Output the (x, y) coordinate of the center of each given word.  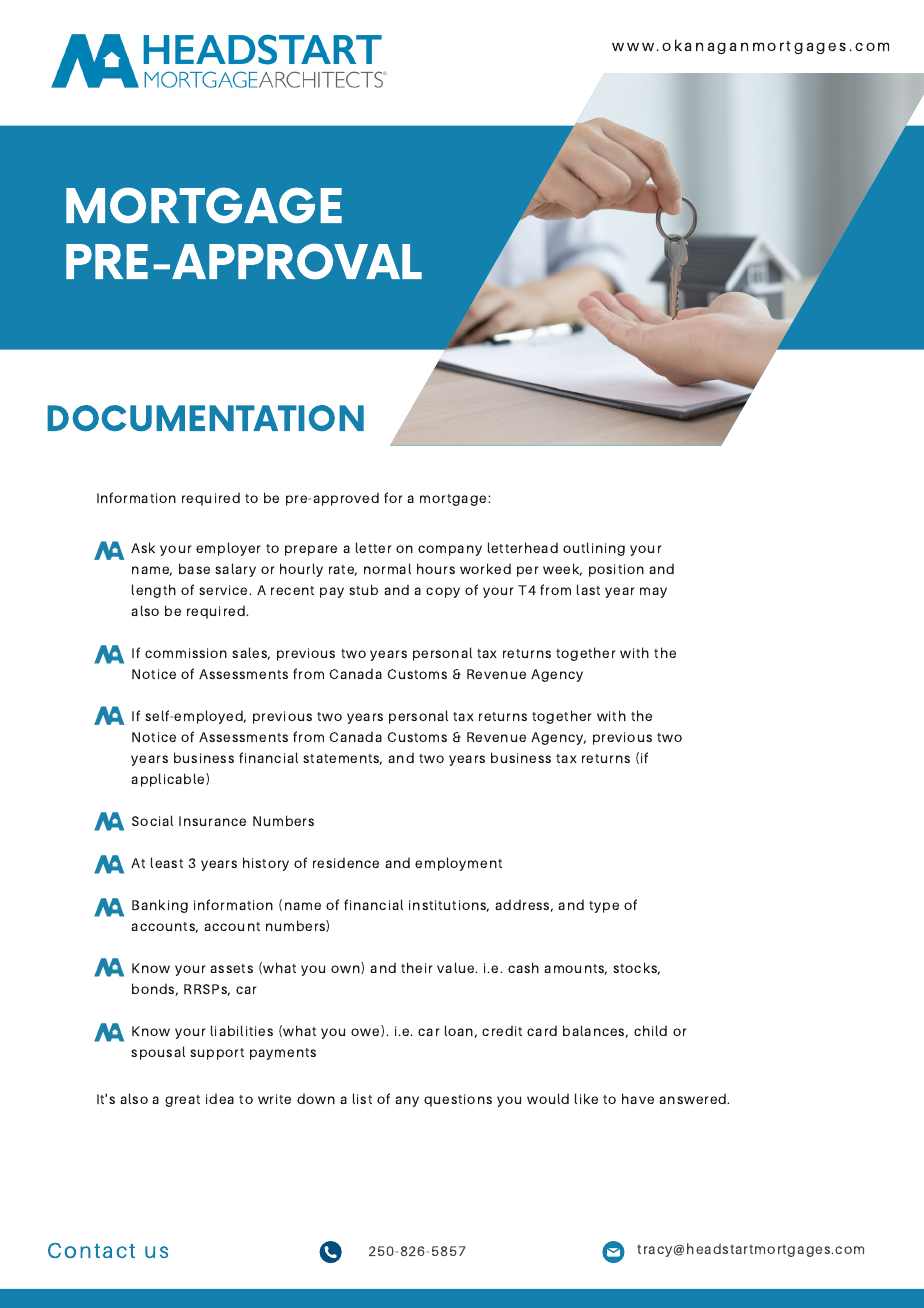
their (417, 967)
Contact (91, 1250)
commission (186, 653)
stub (363, 589)
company (450, 550)
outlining (594, 549)
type (604, 907)
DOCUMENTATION (205, 418)
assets (231, 968)
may (653, 592)
